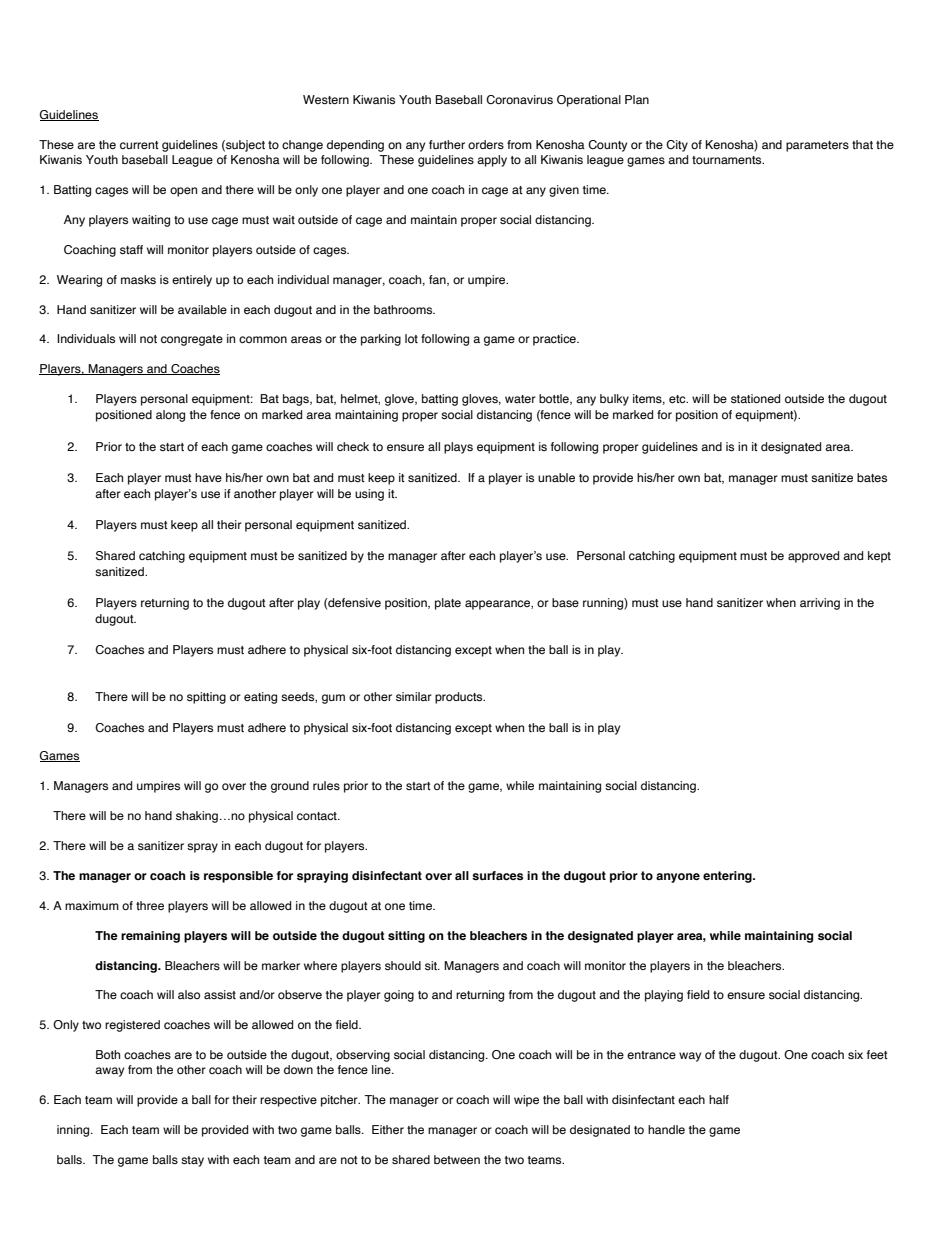  I want to click on spitting, so click(206, 698).
